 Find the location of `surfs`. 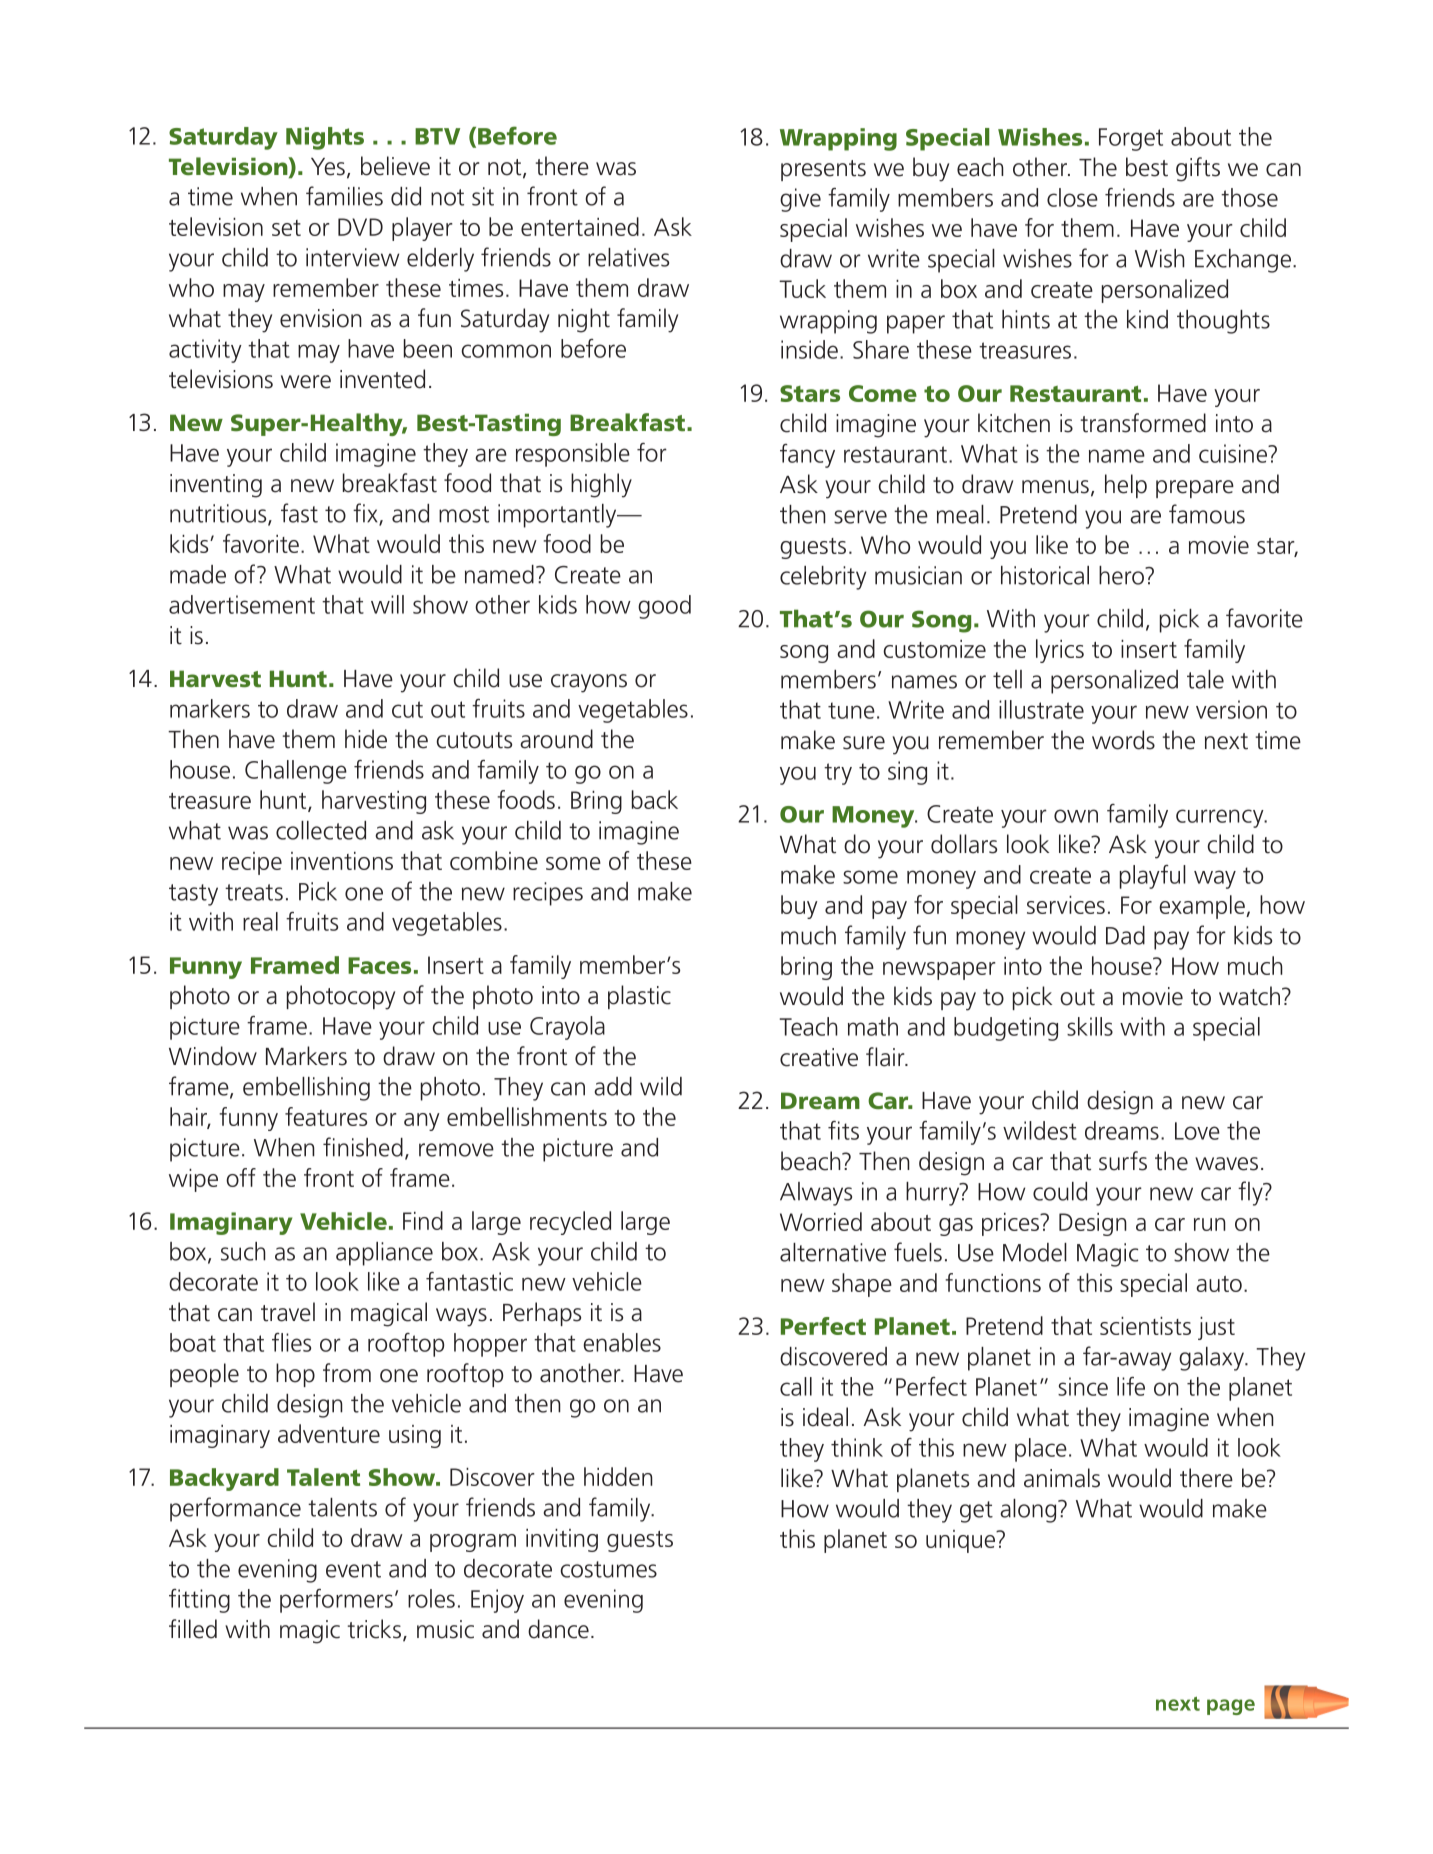

surfs is located at coordinates (1123, 1161).
